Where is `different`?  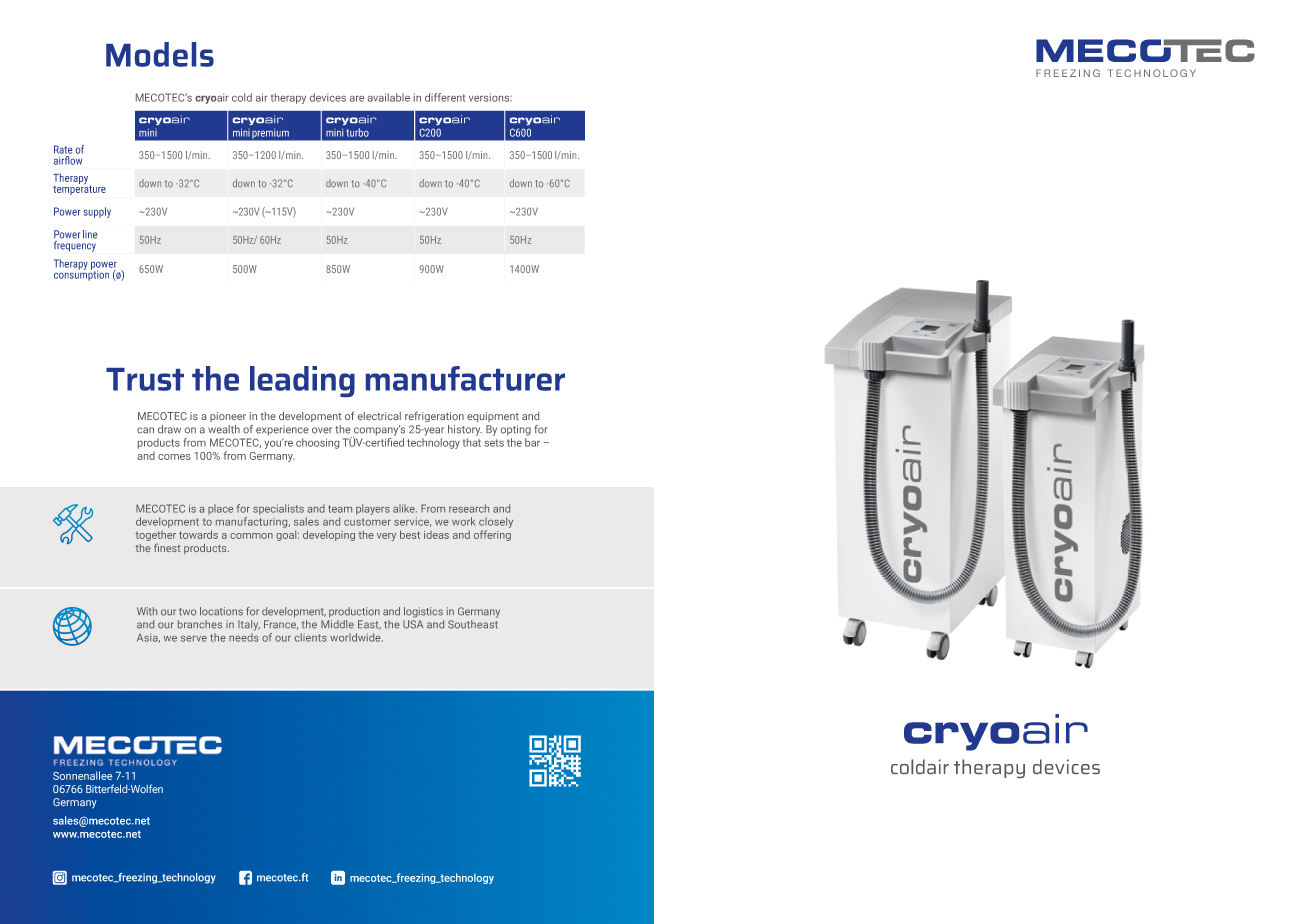 different is located at coordinates (445, 97).
